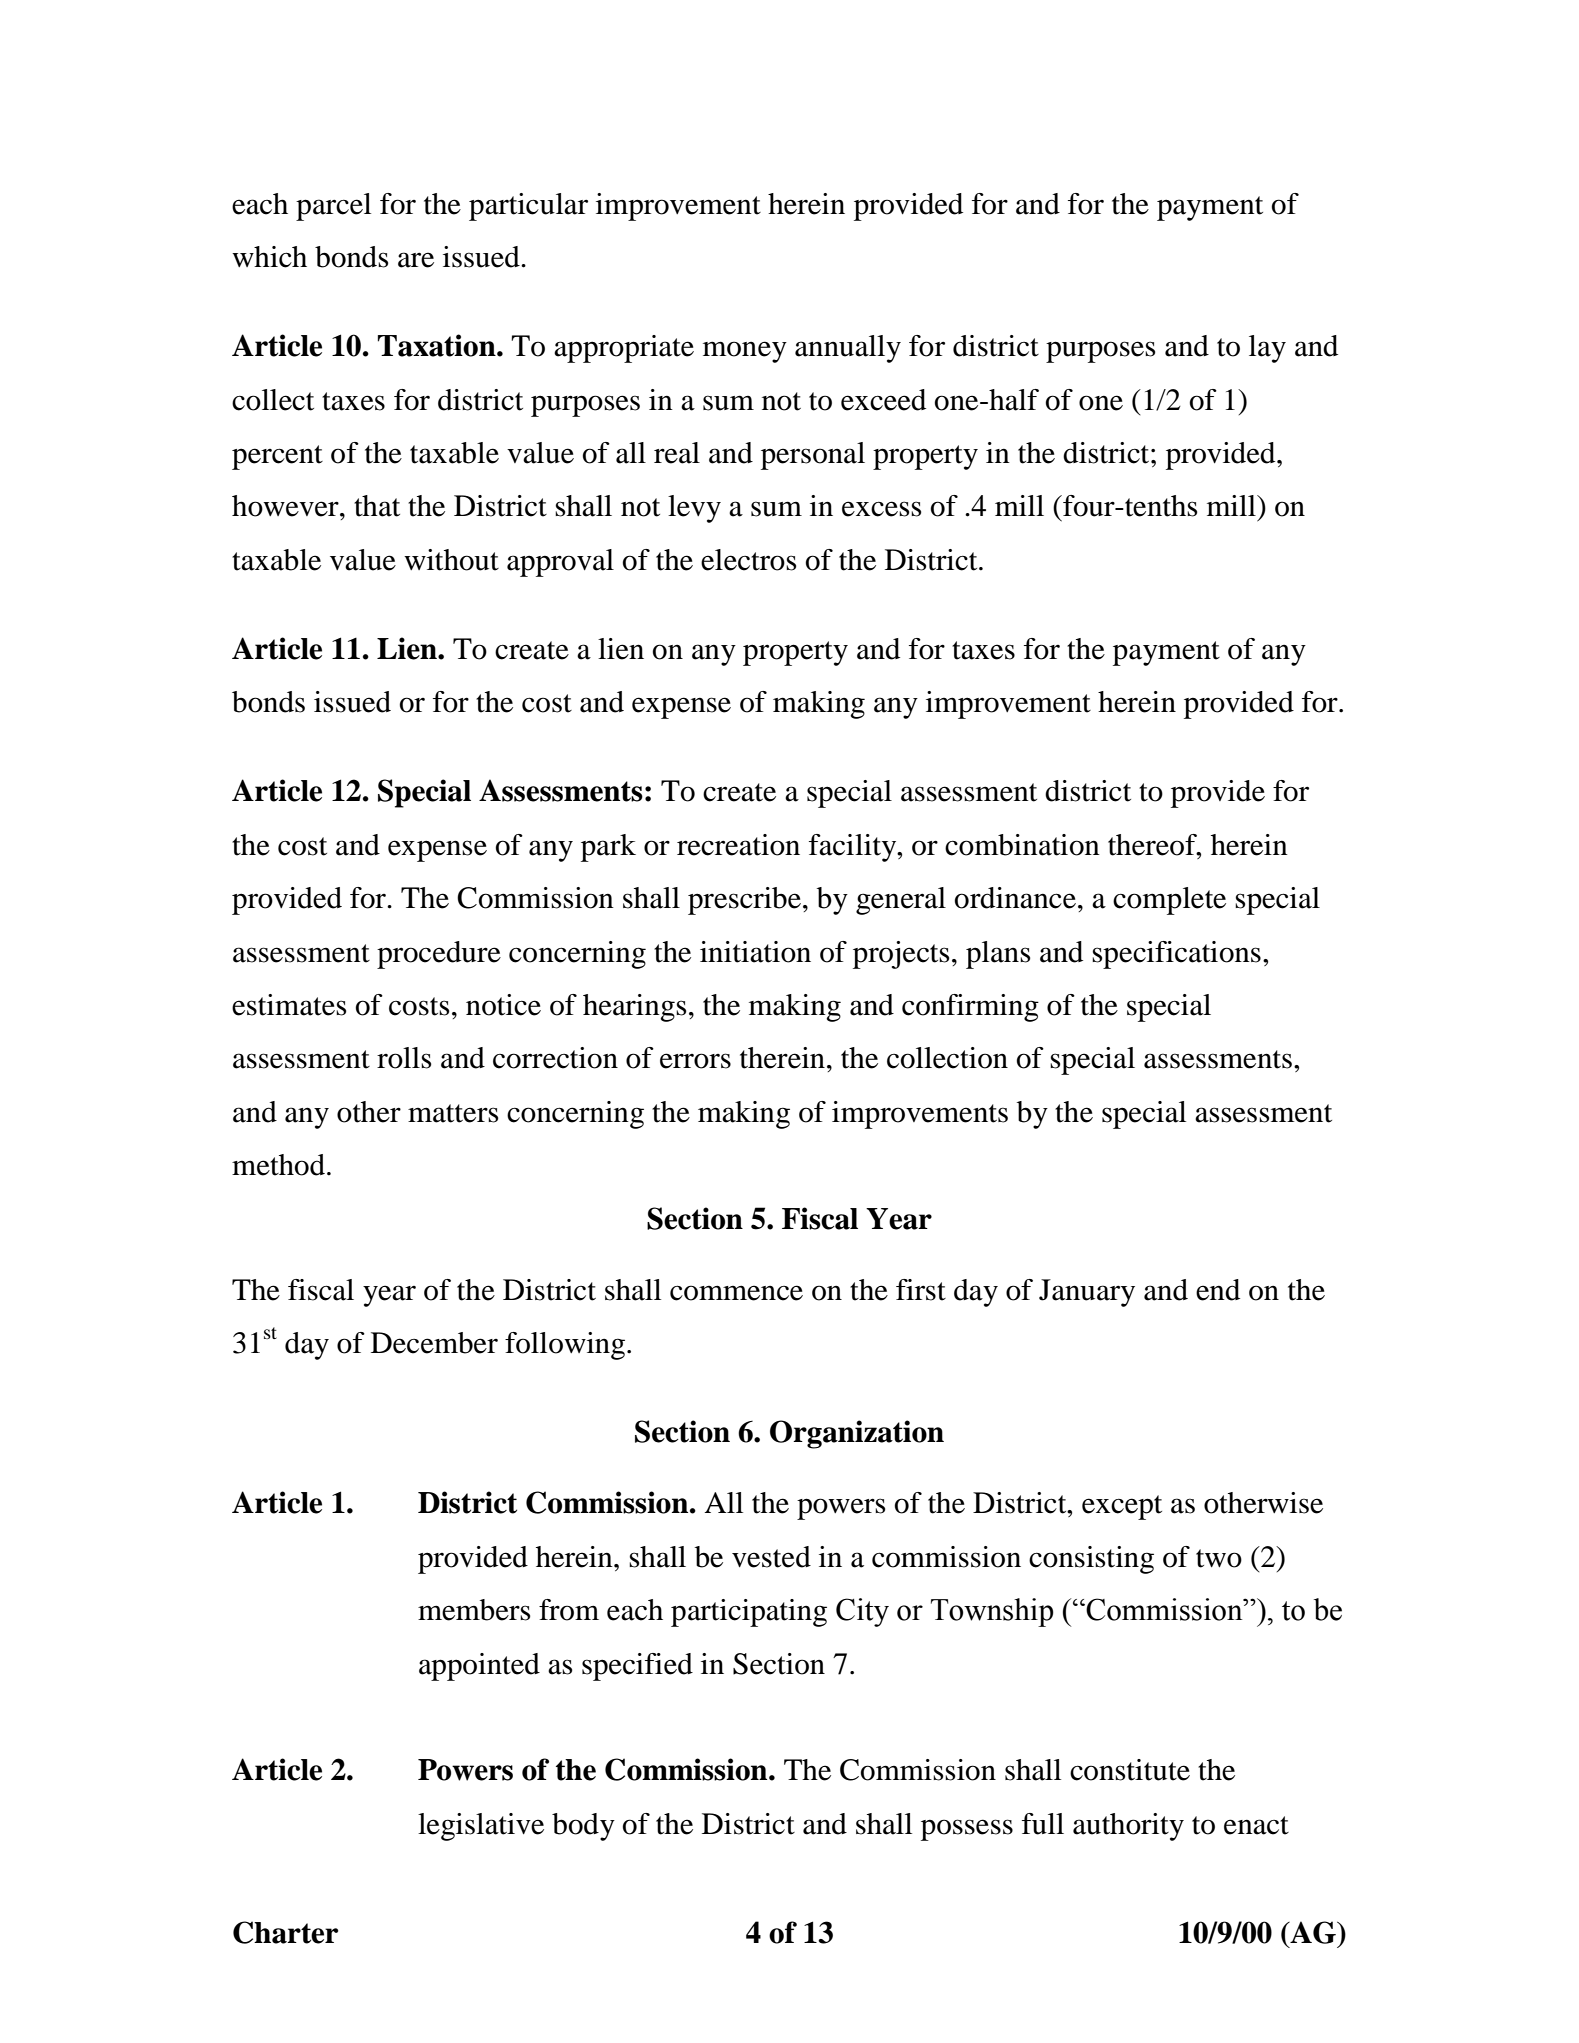 The image size is (1579, 2043). What do you see at coordinates (416, 260) in the document?
I see `are` at bounding box center [416, 260].
